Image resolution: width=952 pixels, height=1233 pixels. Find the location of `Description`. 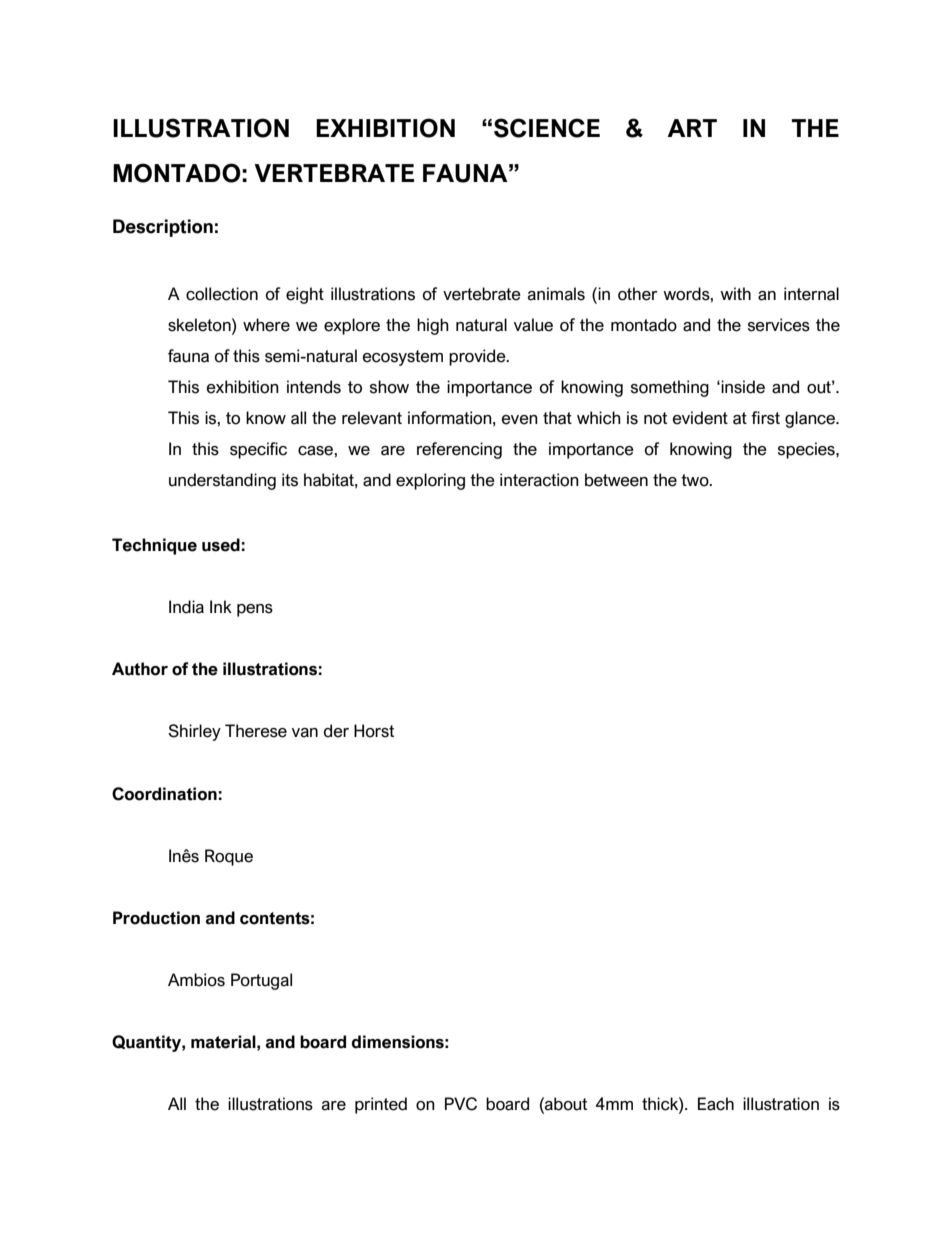

Description is located at coordinates (163, 228).
